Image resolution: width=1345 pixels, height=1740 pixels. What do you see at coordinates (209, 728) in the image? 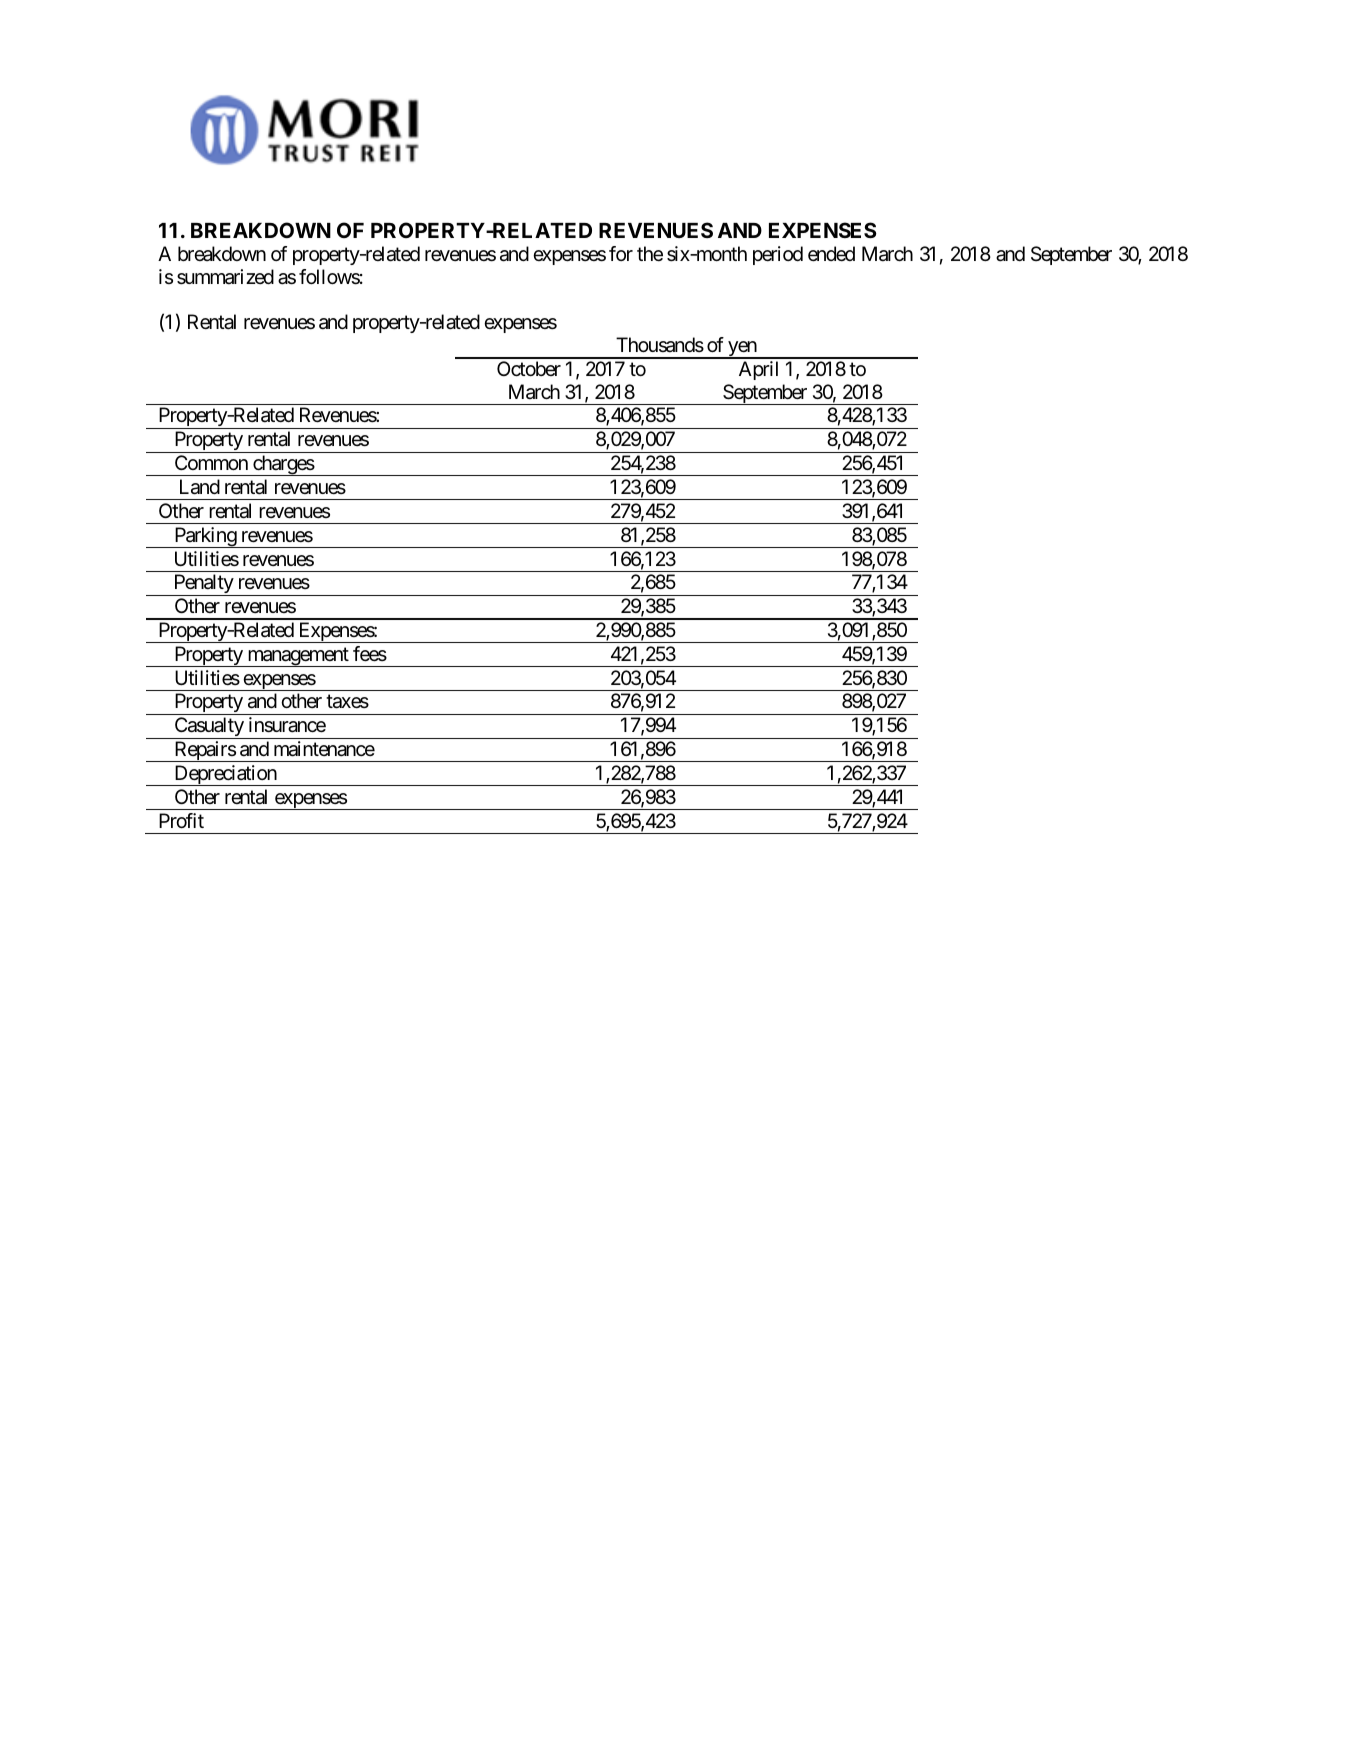
I see `Casualty` at bounding box center [209, 728].
